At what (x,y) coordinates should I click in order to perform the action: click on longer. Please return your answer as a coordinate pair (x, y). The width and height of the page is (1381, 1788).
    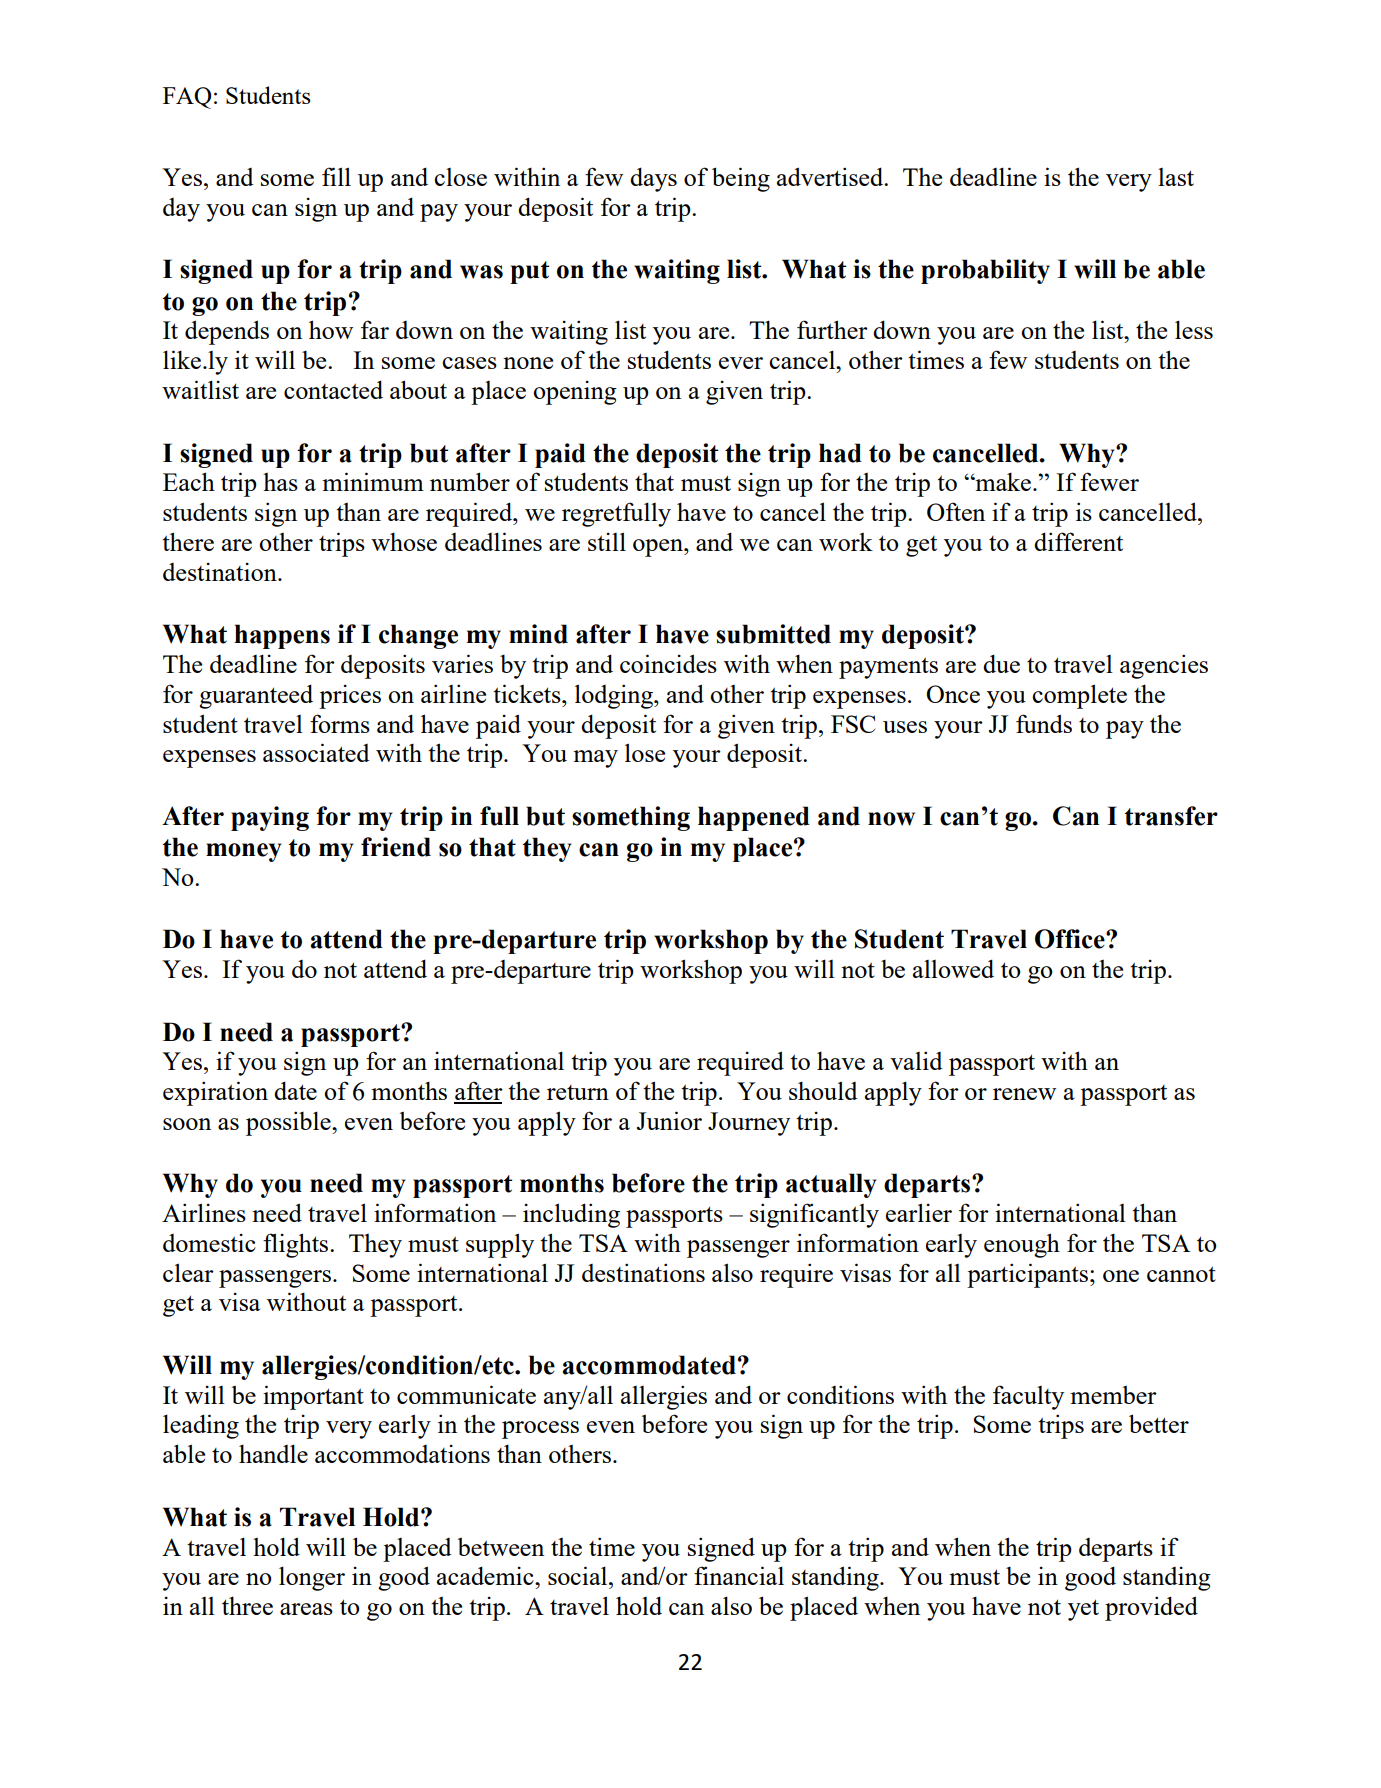
    Looking at the image, I should click on (312, 1578).
